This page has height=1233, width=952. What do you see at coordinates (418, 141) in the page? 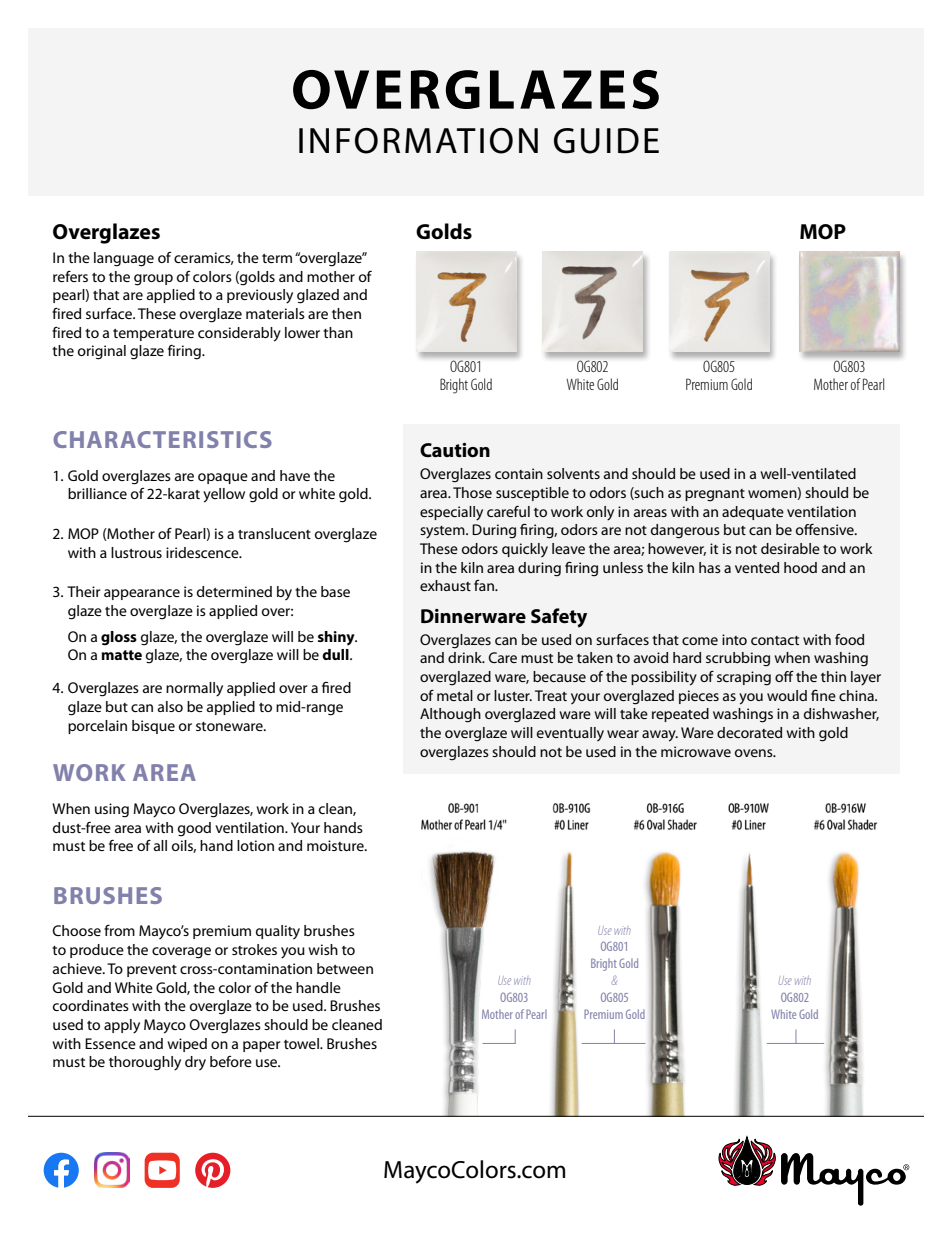
I see `INFORMATION` at bounding box center [418, 141].
